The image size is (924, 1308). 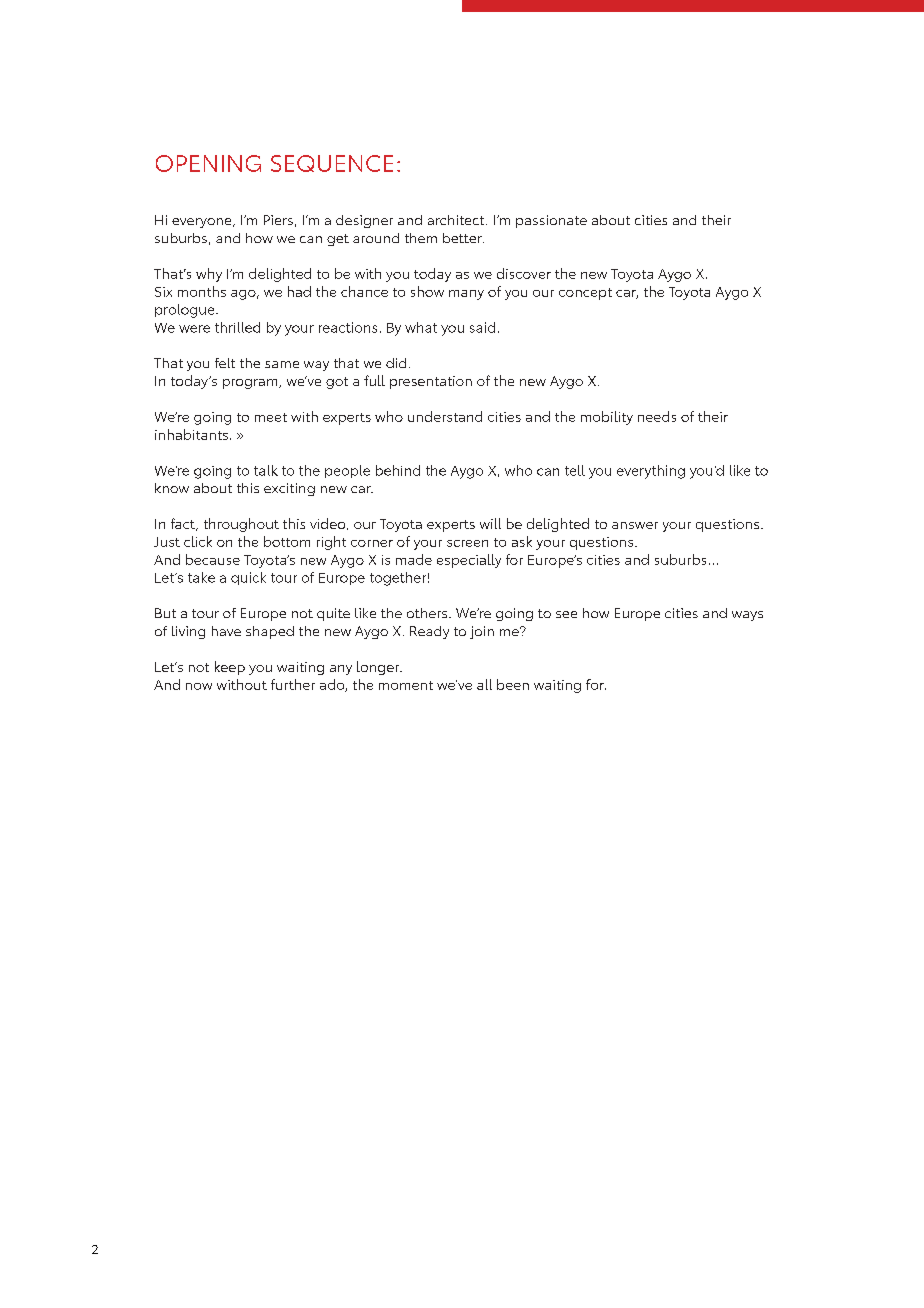 What do you see at coordinates (208, 163) in the image?
I see `OPENING` at bounding box center [208, 163].
